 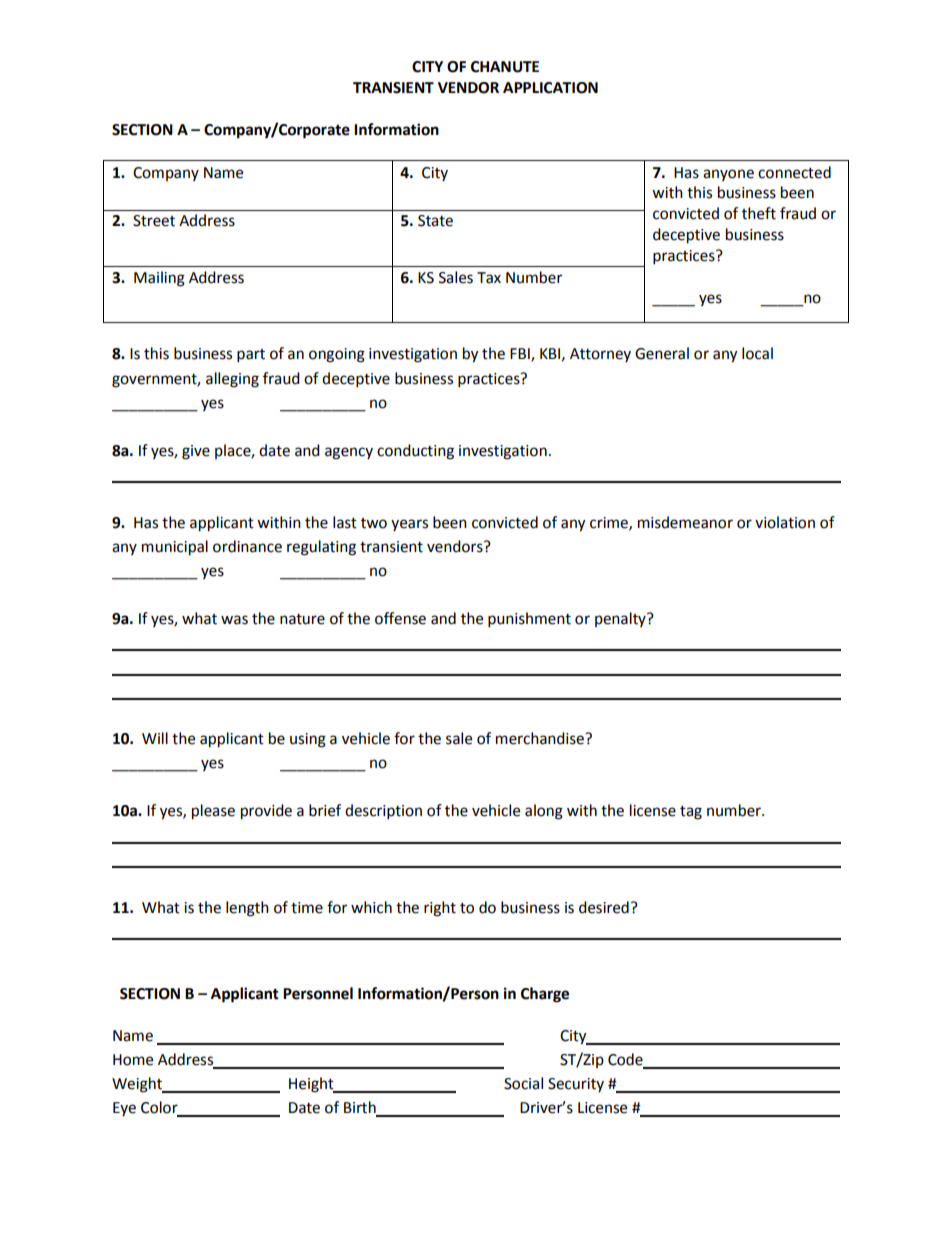 What do you see at coordinates (440, 909) in the screenshot?
I see `right` at bounding box center [440, 909].
